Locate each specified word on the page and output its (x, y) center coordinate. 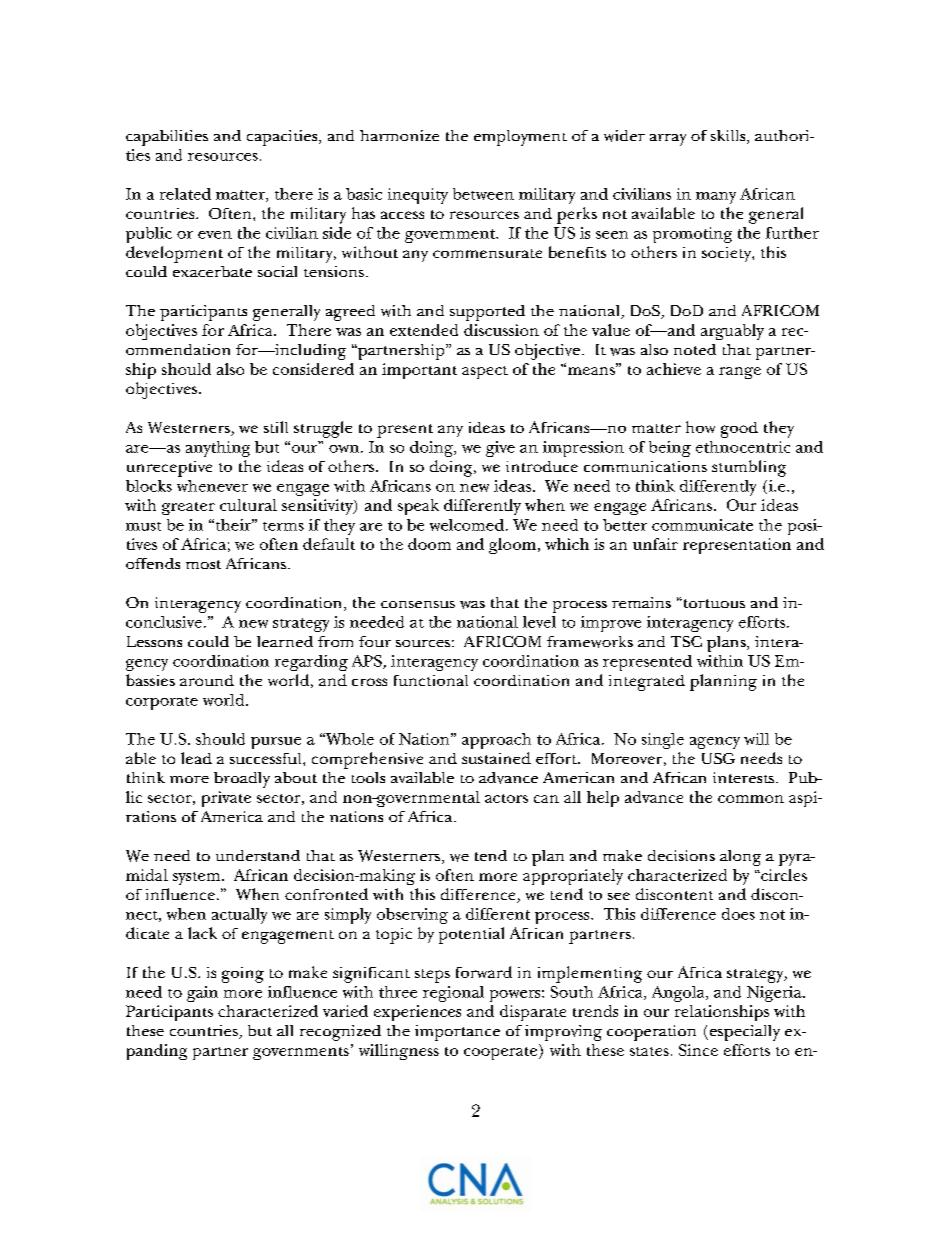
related (185, 194)
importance (457, 1033)
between (483, 194)
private (226, 799)
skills (729, 137)
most (203, 564)
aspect (485, 372)
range (740, 373)
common (751, 799)
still (276, 427)
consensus (418, 604)
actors (506, 798)
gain (202, 994)
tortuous (713, 603)
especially (743, 1033)
